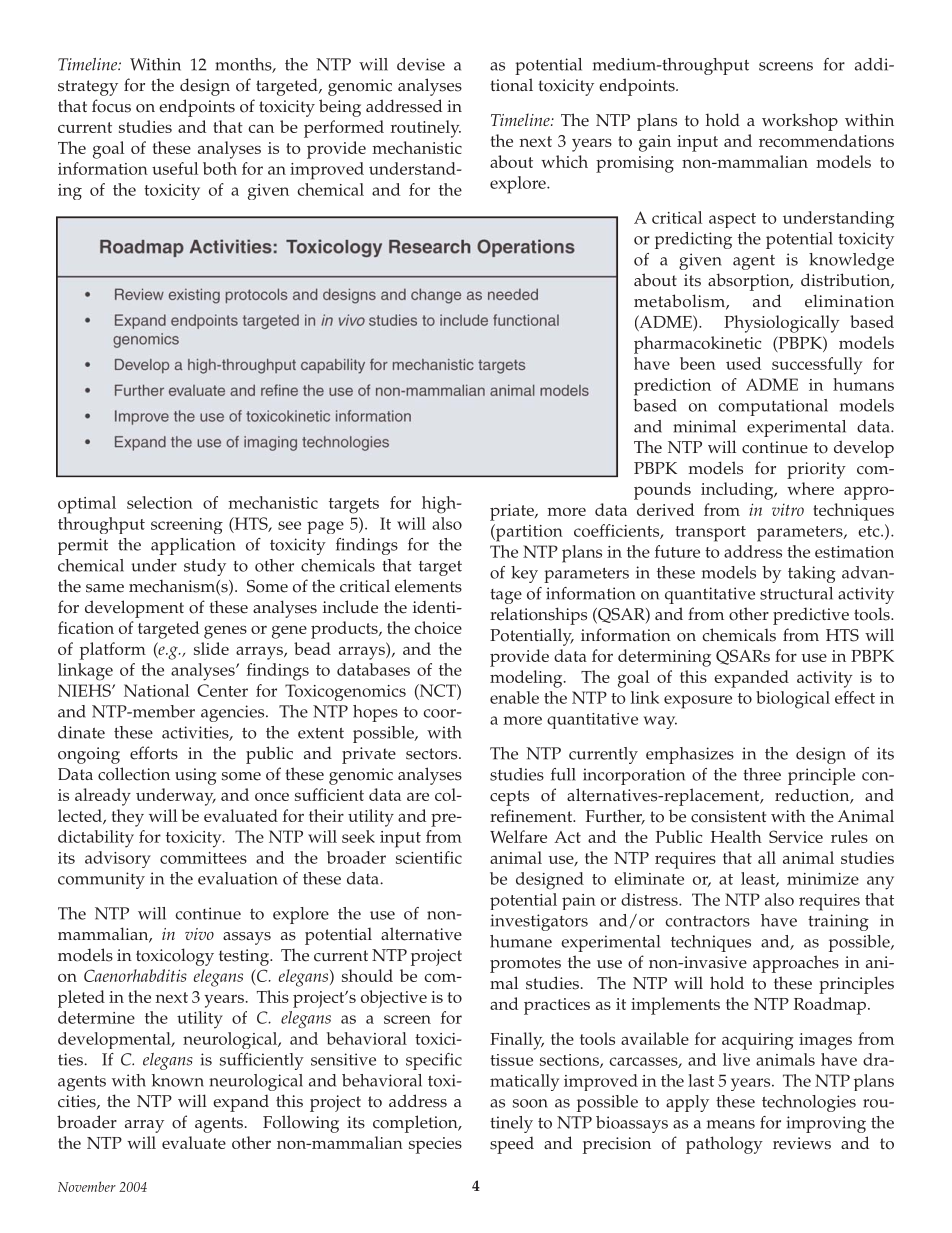  Describe the element at coordinates (512, 1145) in the document. I see `speed` at that location.
